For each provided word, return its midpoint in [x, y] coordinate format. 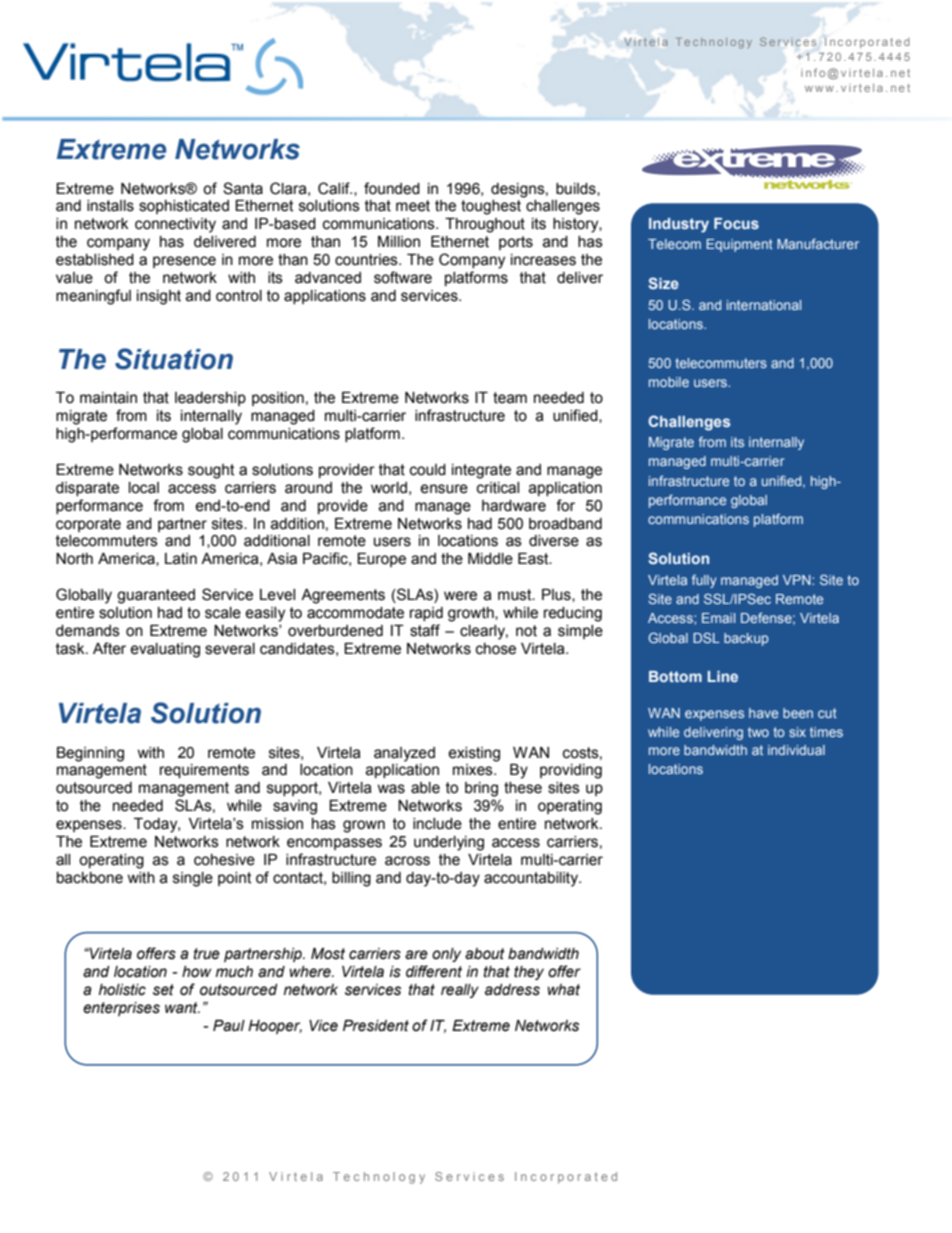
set [163, 990]
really [460, 991]
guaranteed [156, 596]
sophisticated [184, 207]
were [460, 596]
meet [413, 206]
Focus [736, 223]
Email [718, 618]
